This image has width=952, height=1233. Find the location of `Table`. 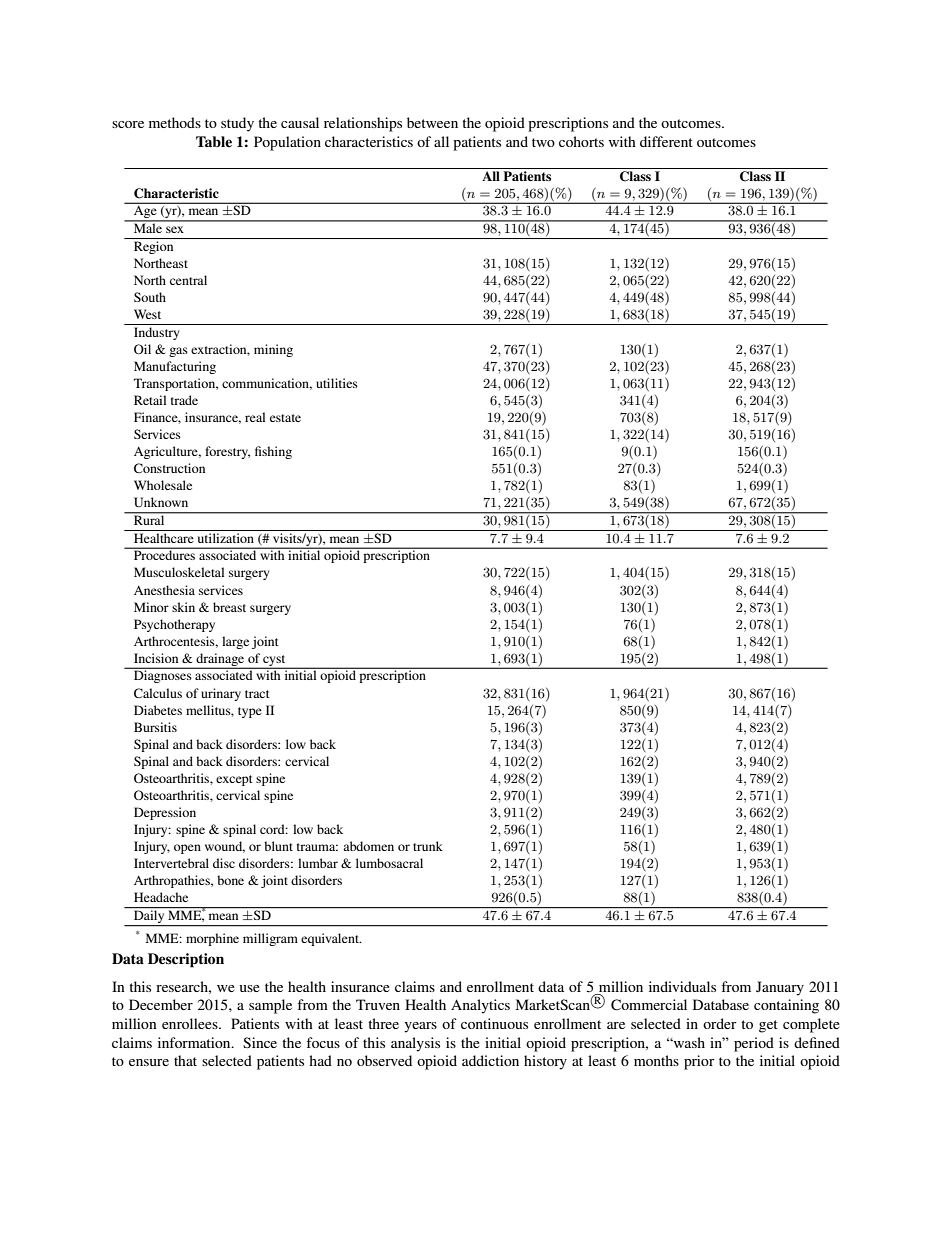

Table is located at coordinates (214, 141).
